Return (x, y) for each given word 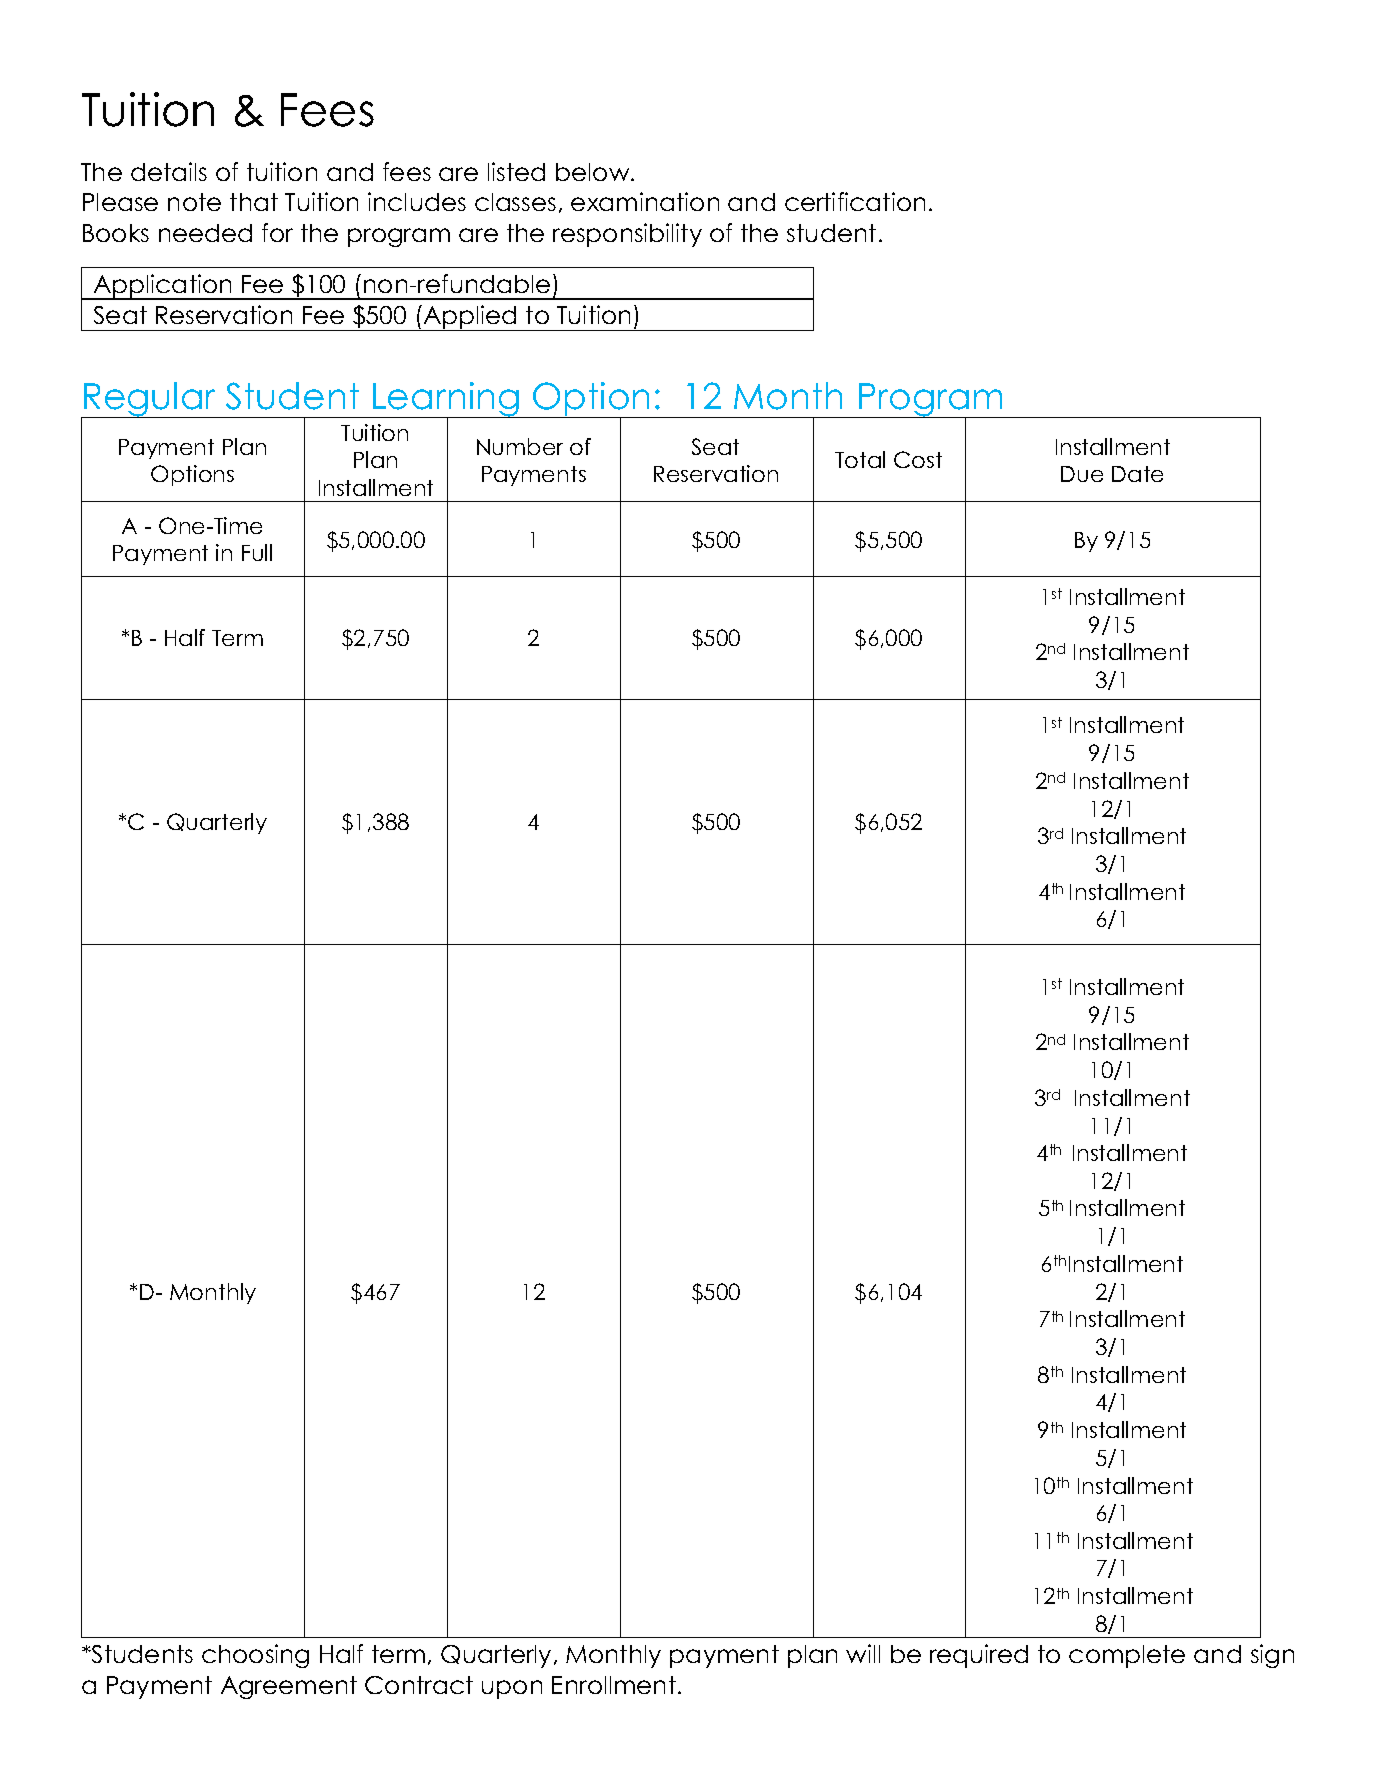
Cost (918, 459)
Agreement (289, 1687)
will (863, 1653)
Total (860, 459)
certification (855, 201)
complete (1127, 1656)
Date (1137, 474)
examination (645, 201)
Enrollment (614, 1685)
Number (520, 446)
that (254, 202)
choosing (255, 1656)
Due (1082, 474)
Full (257, 552)
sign (1272, 1656)
